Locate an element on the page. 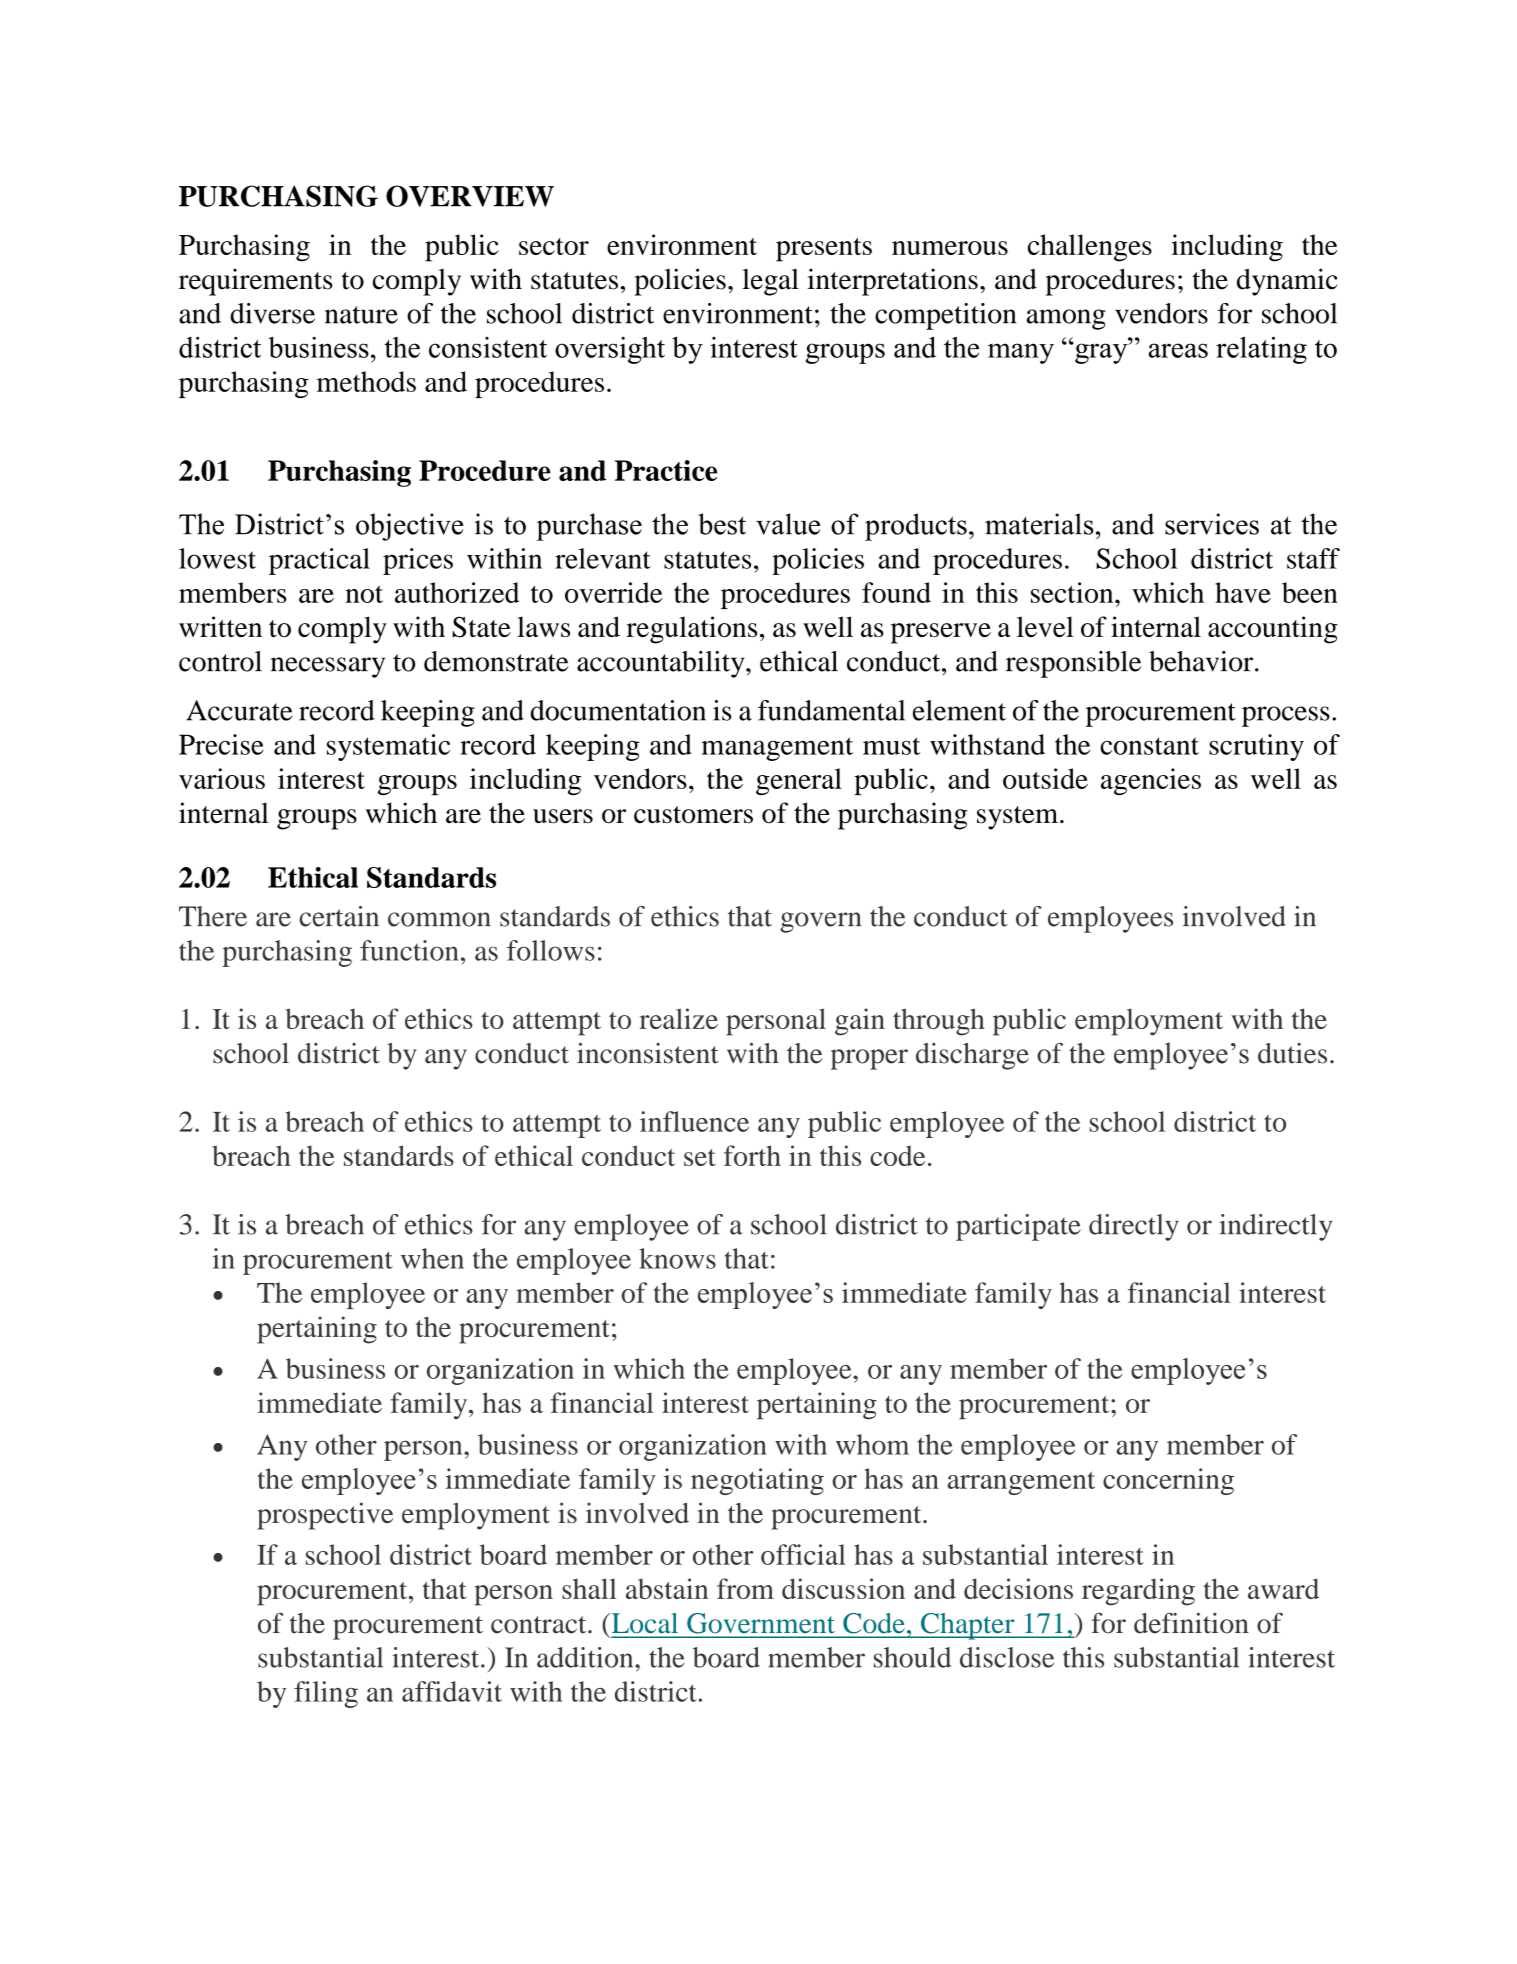  legal is located at coordinates (770, 282).
